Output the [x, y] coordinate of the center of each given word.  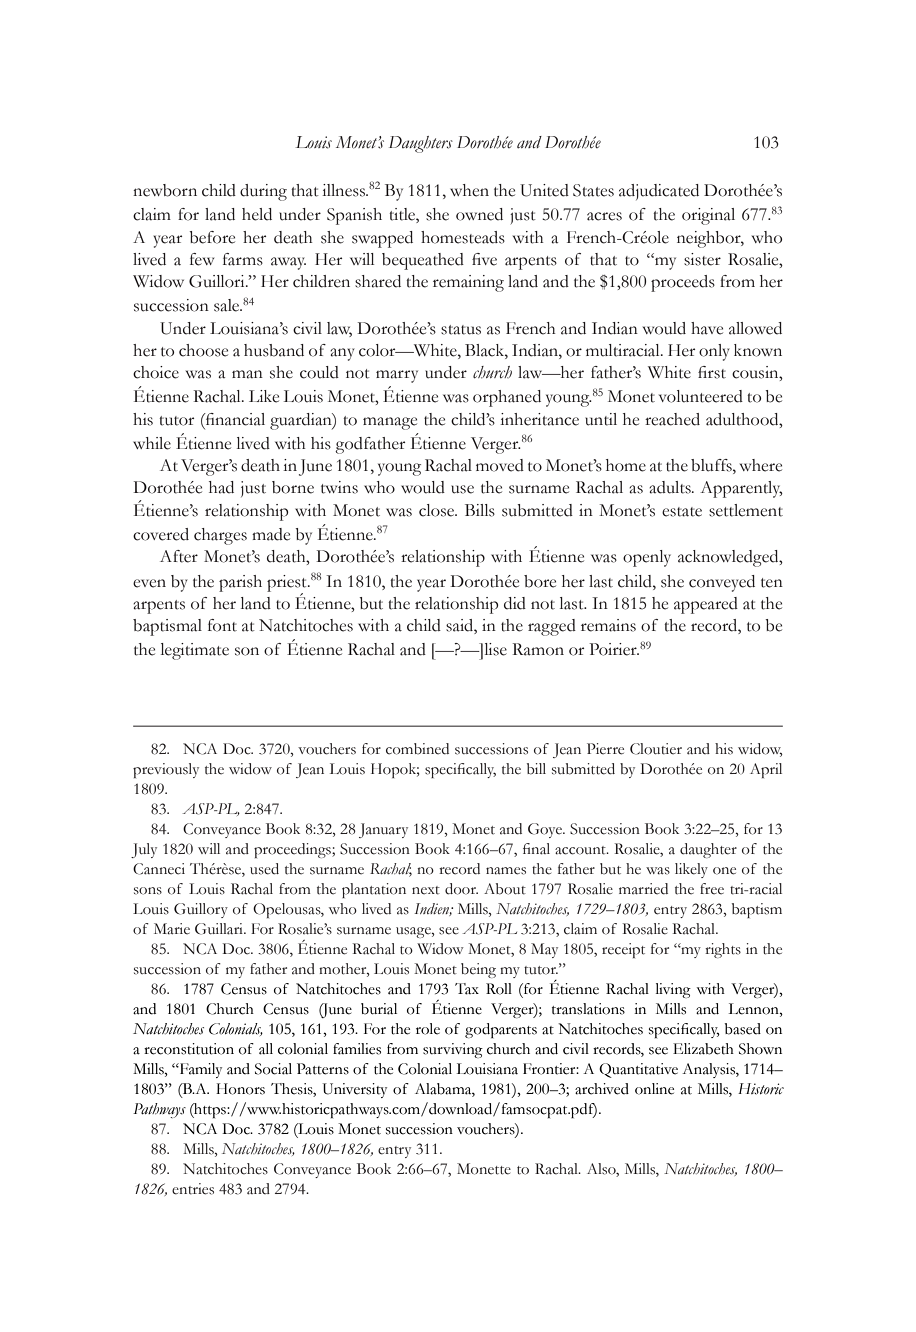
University [355, 1090]
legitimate [195, 651]
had [221, 487]
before [212, 237]
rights [723, 950]
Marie [172, 929]
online [654, 1089]
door [461, 889]
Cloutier [656, 749]
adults [671, 487]
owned [479, 214]
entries [193, 1189]
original [708, 216]
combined [417, 749]
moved [500, 465]
